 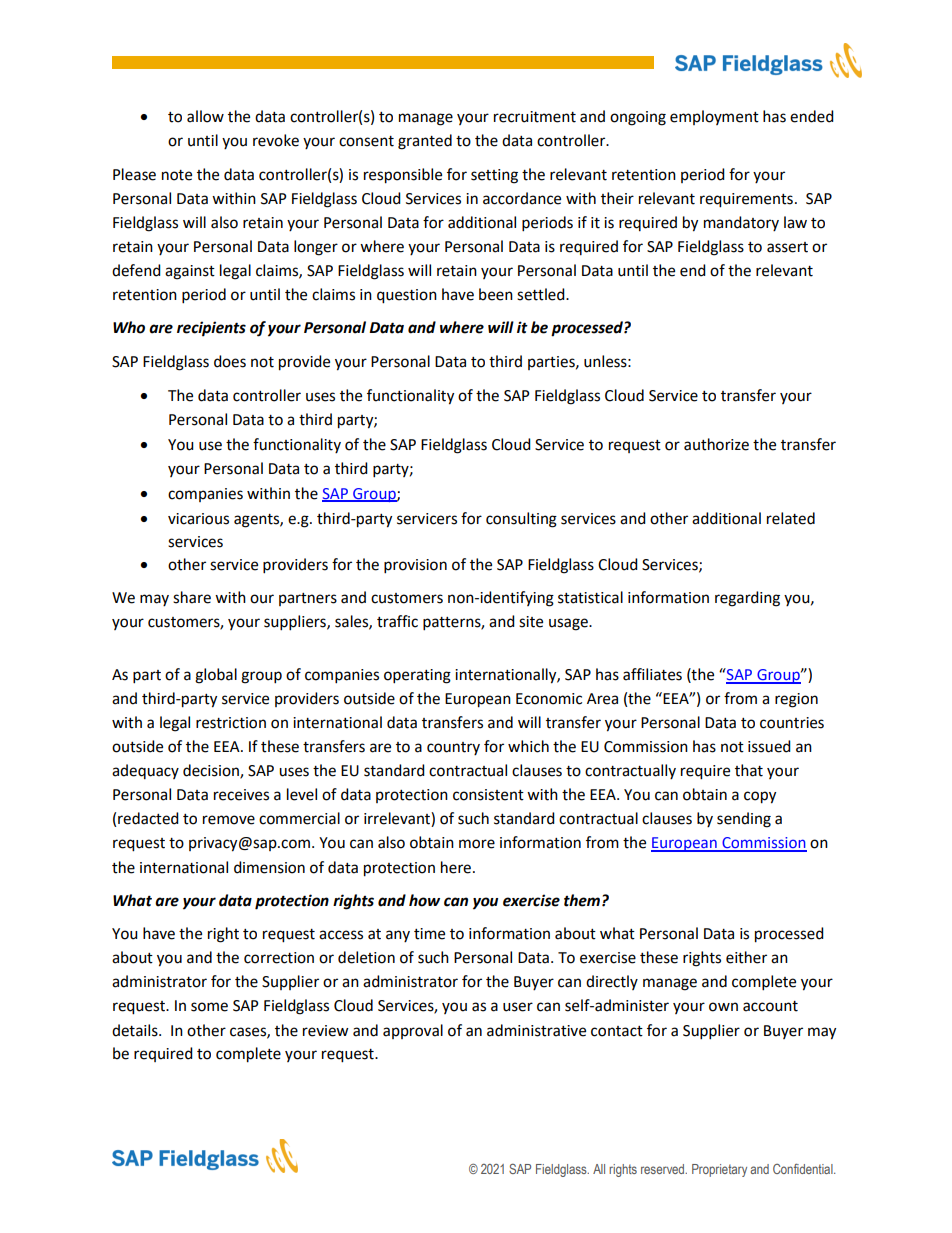 I want to click on setting, so click(x=494, y=176).
